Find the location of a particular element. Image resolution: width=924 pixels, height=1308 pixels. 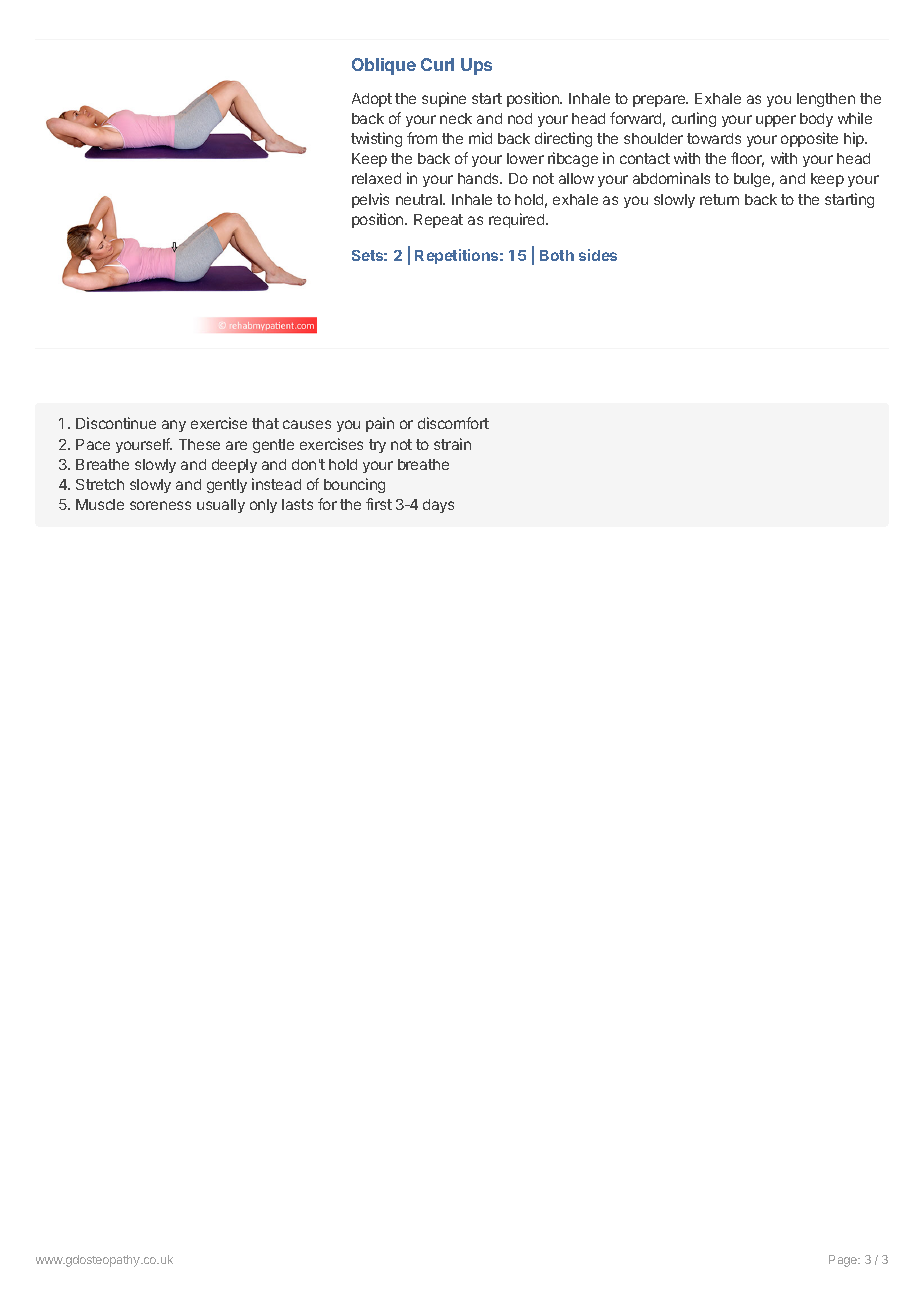

Page is located at coordinates (844, 1261).
